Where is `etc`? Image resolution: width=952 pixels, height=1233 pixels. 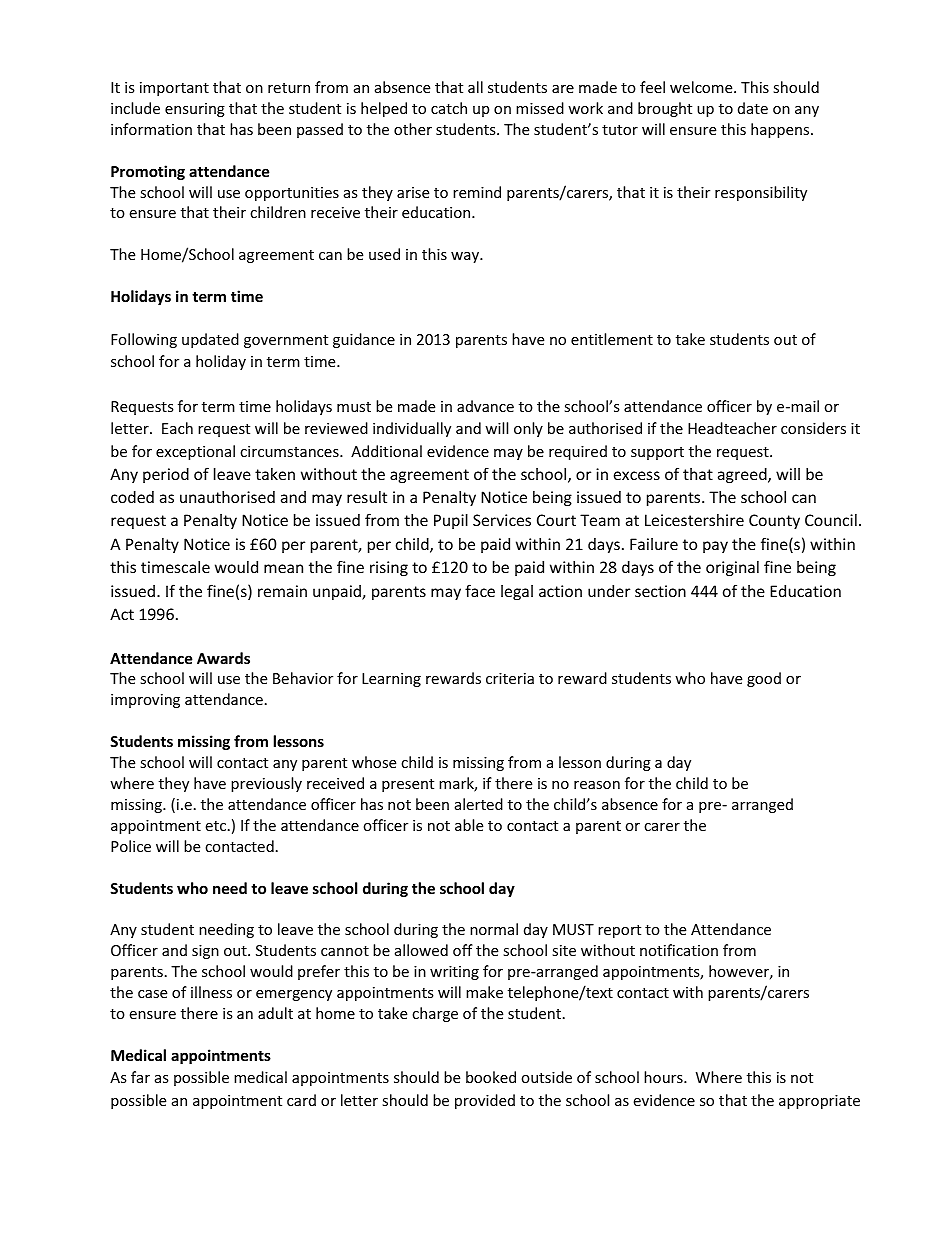 etc is located at coordinates (217, 826).
